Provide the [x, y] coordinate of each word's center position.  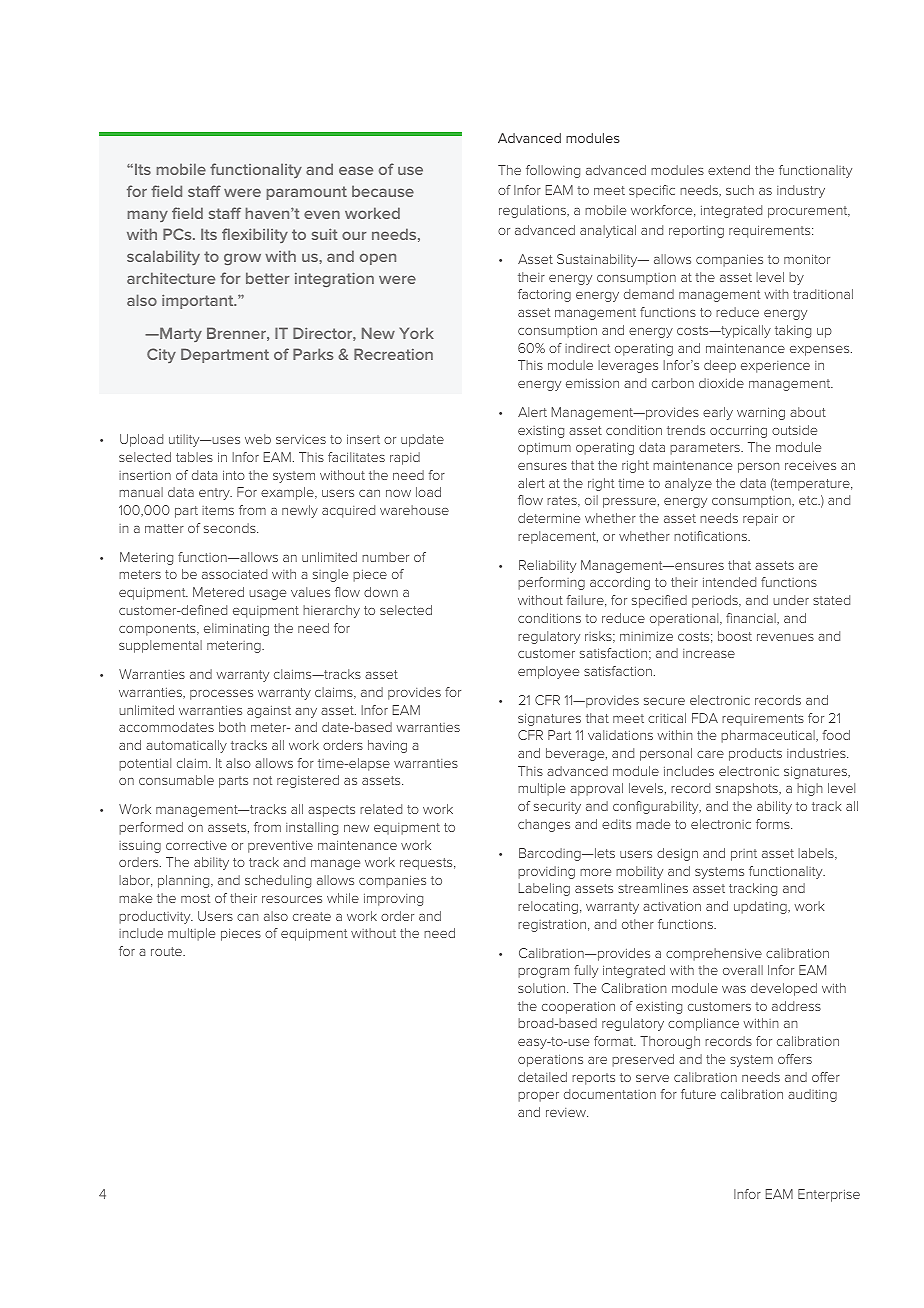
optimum [544, 448]
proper [538, 1097]
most [195, 898]
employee [548, 672]
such [740, 190]
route [168, 951]
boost [735, 636]
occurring [738, 431]
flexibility [255, 235]
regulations [534, 211]
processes [221, 695]
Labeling [544, 889]
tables [194, 457]
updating [761, 907]
